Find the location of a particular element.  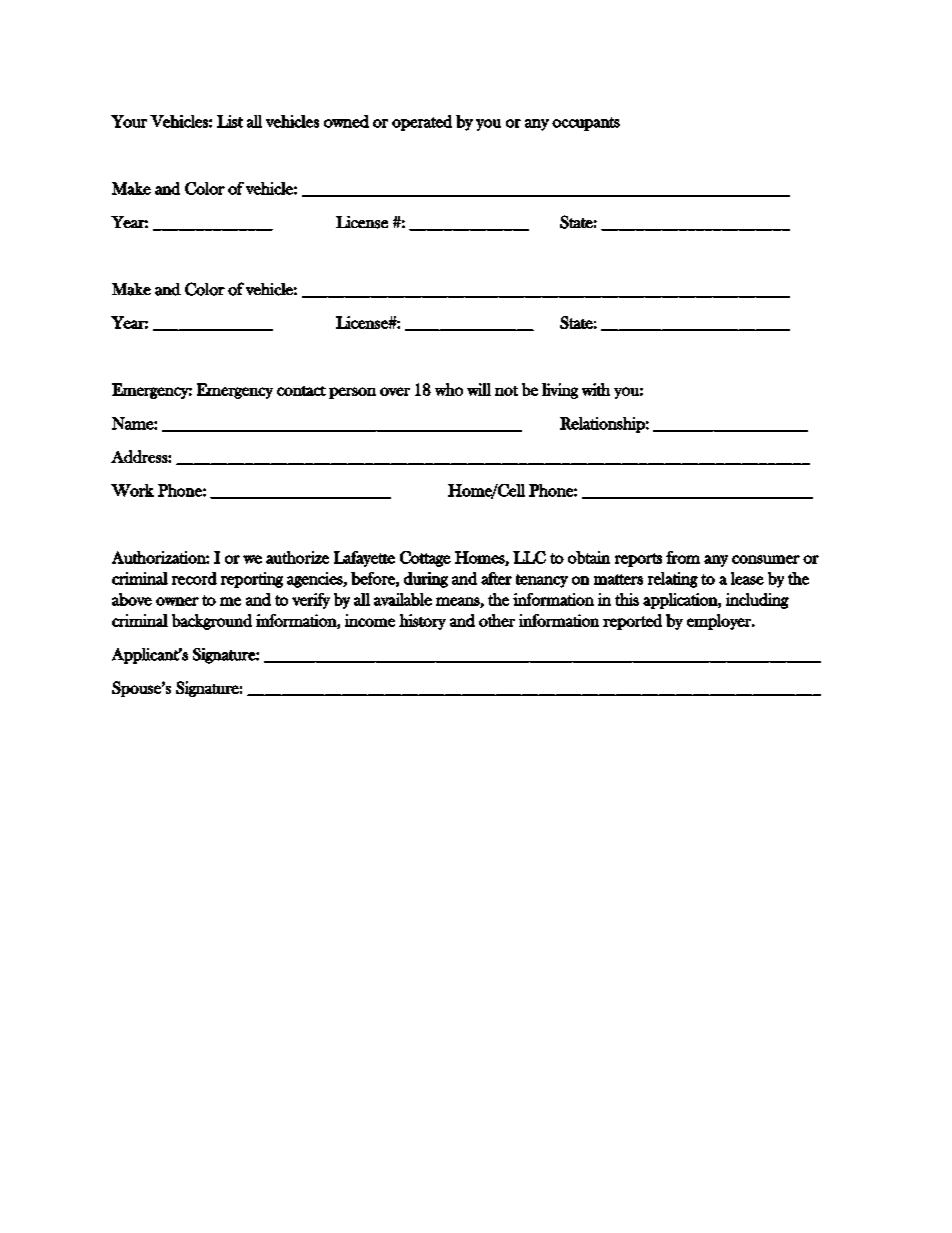

contact is located at coordinates (301, 391).
